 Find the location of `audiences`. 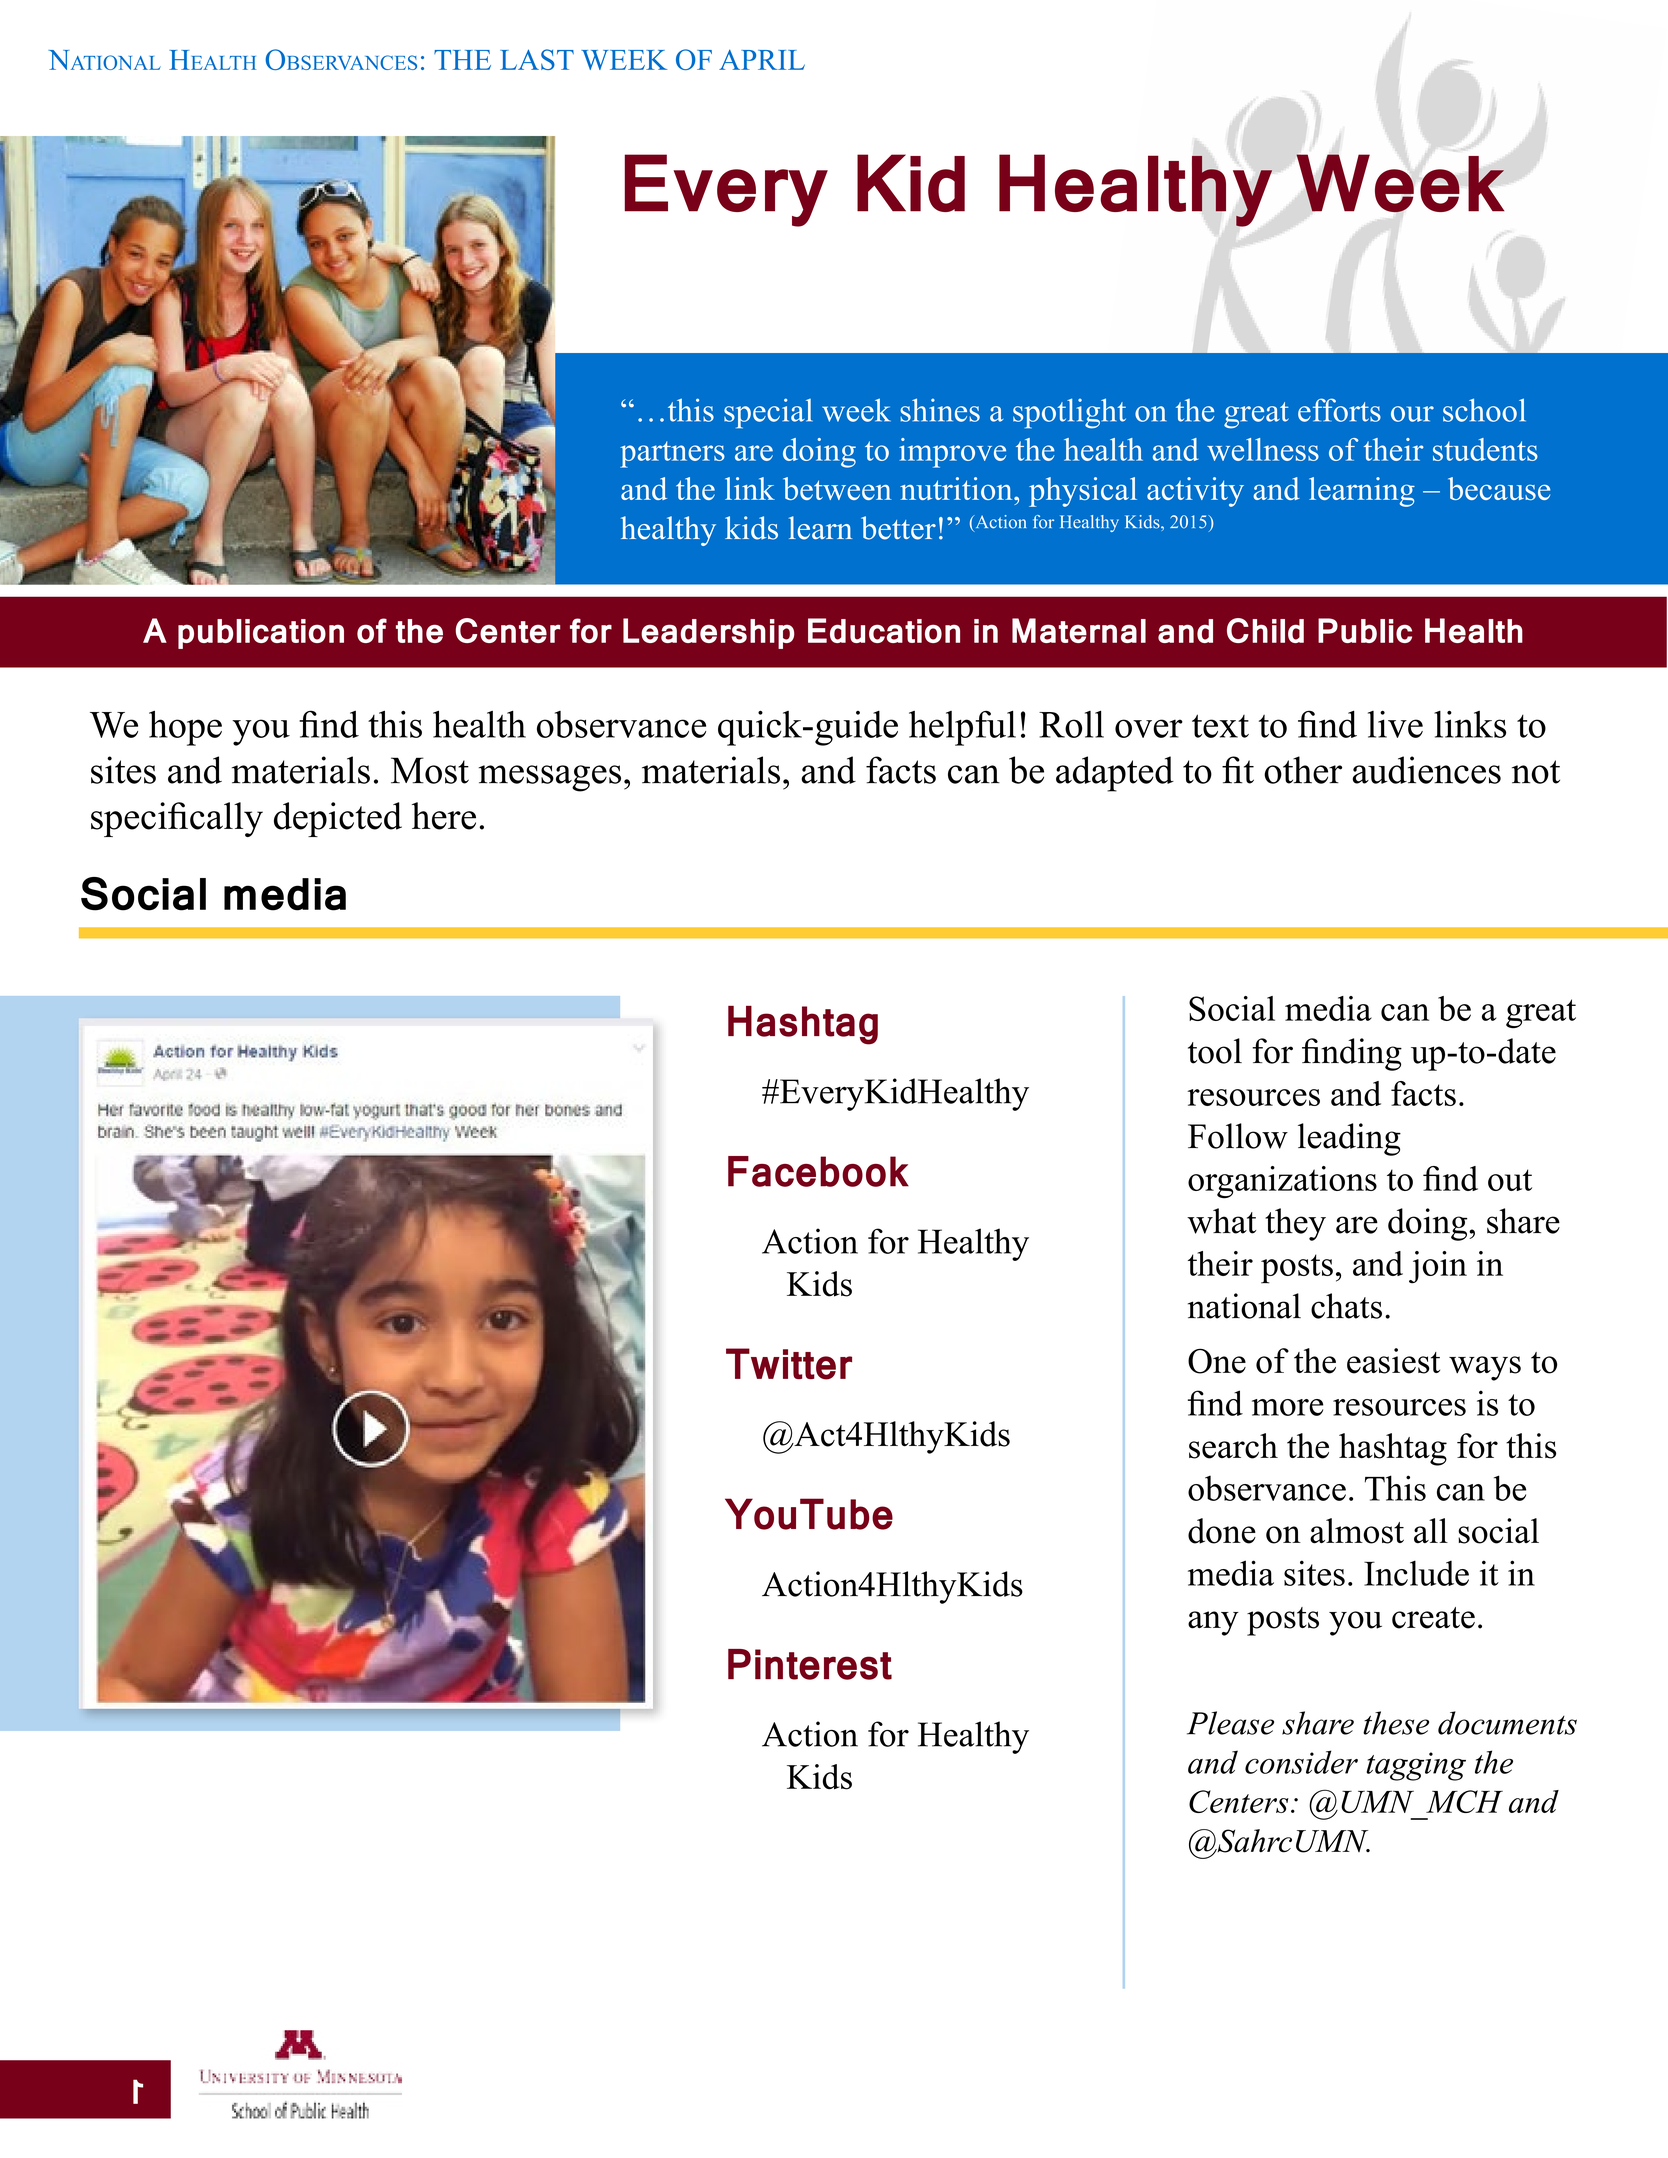

audiences is located at coordinates (1426, 770).
